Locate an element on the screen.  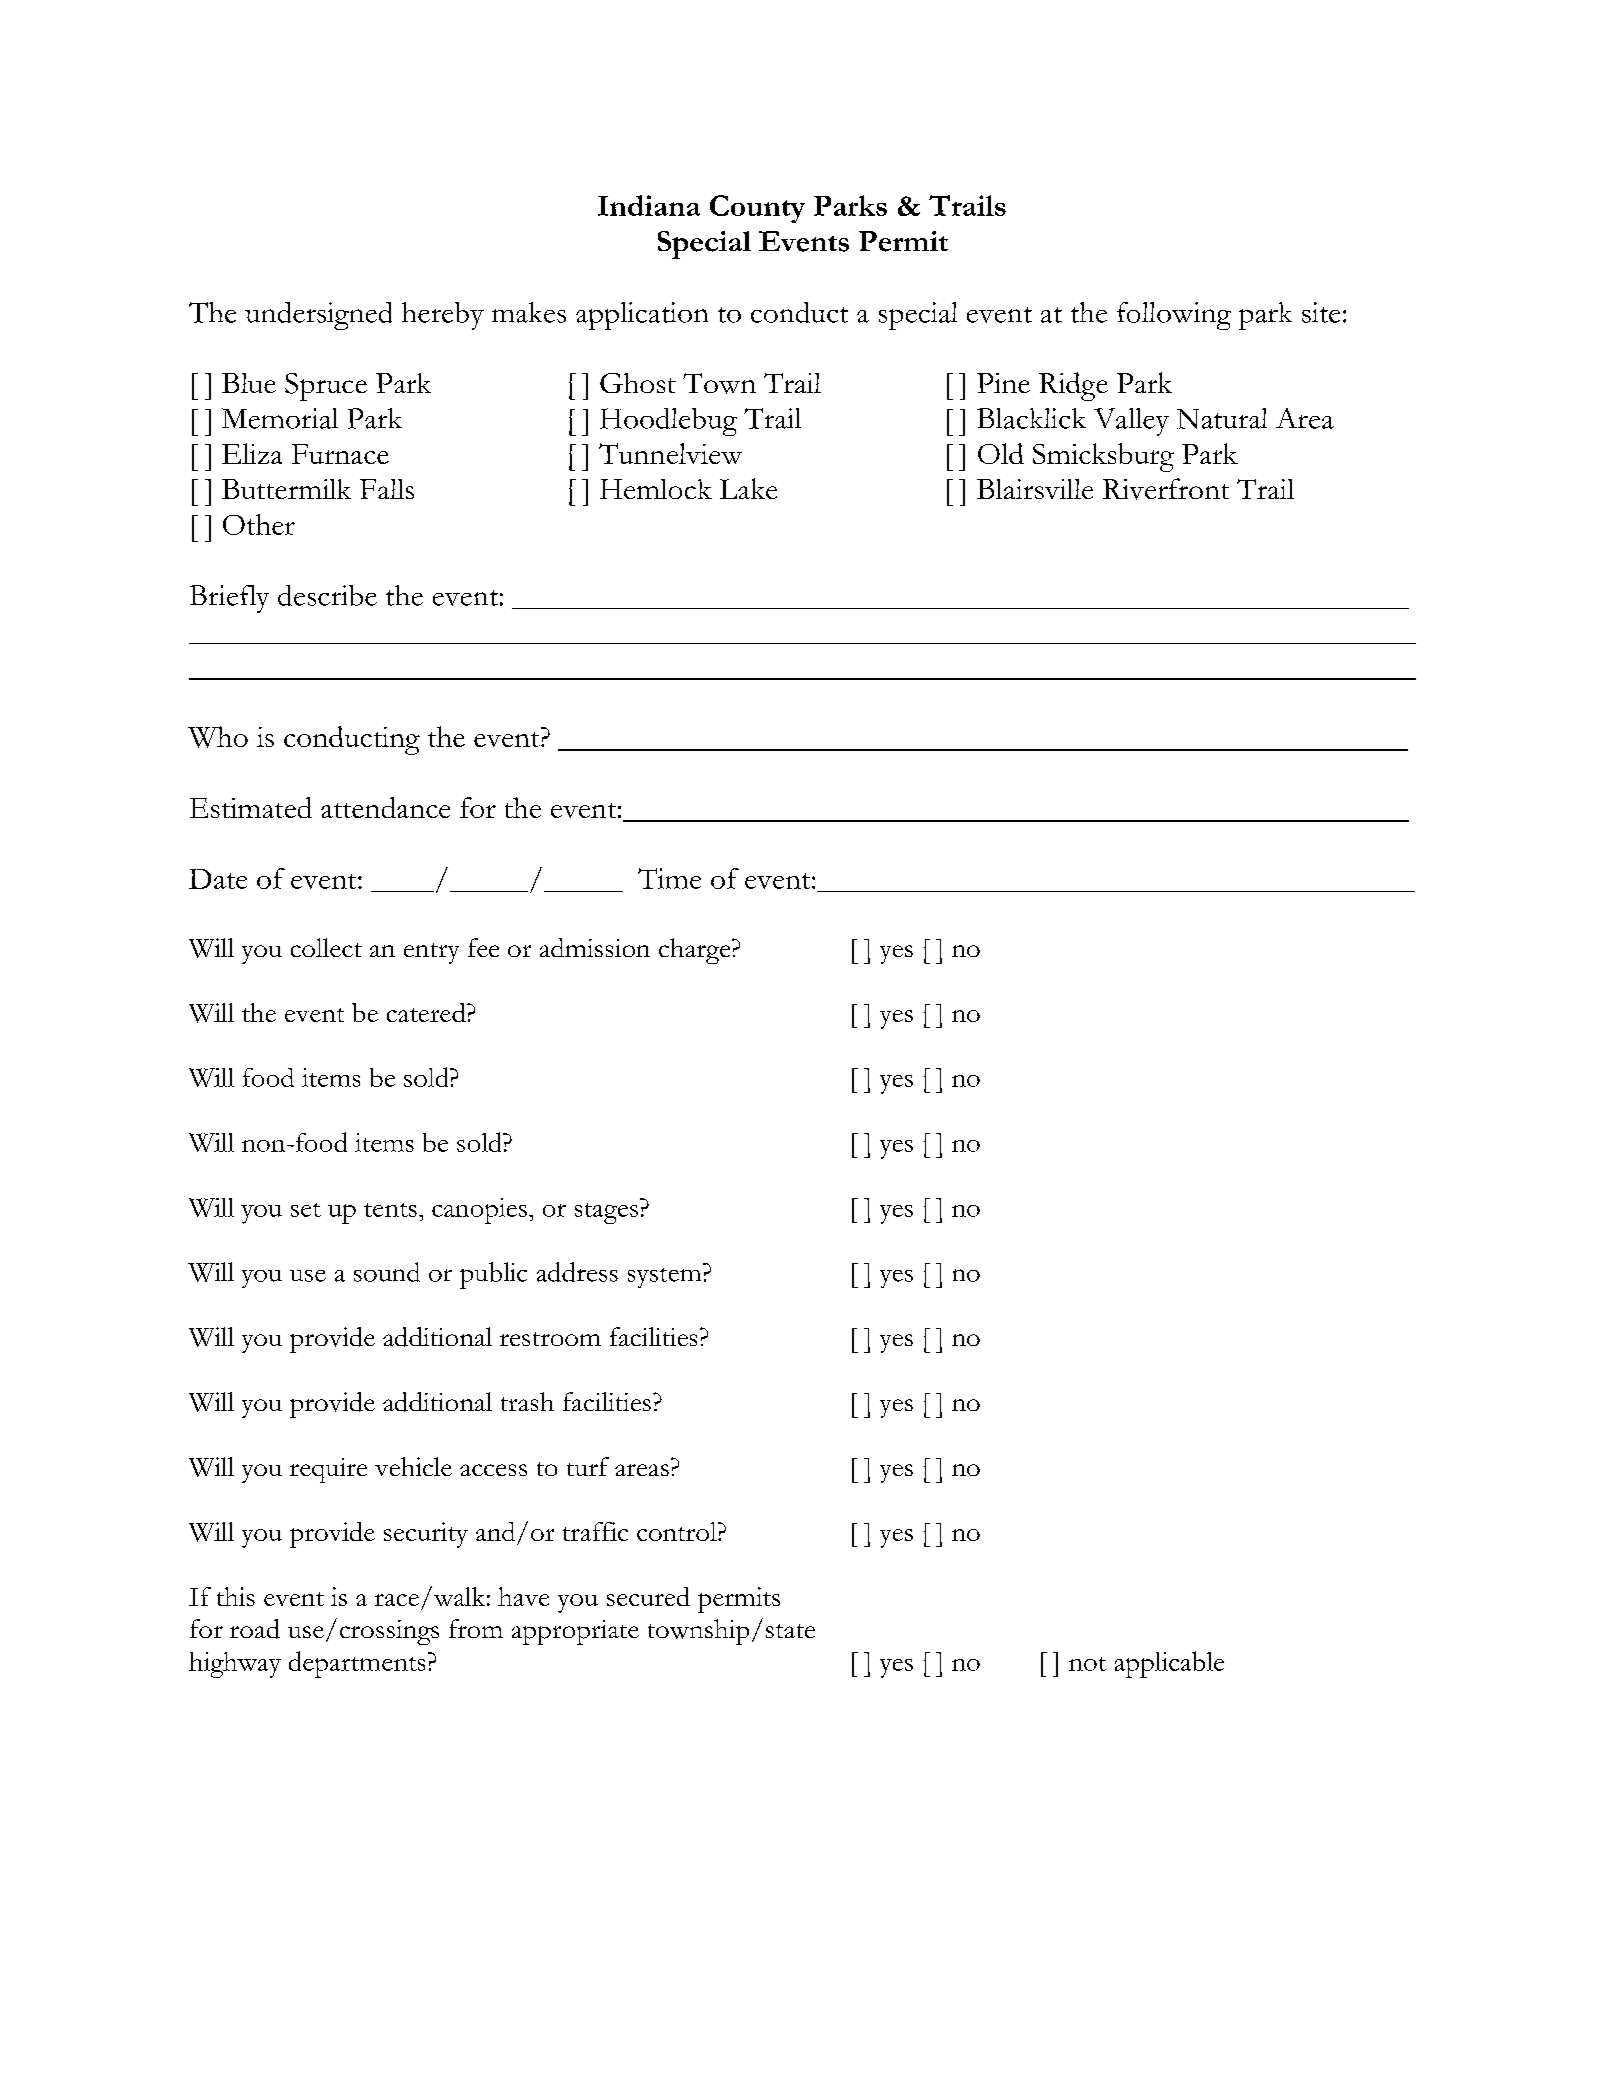
Time is located at coordinates (669, 878).
